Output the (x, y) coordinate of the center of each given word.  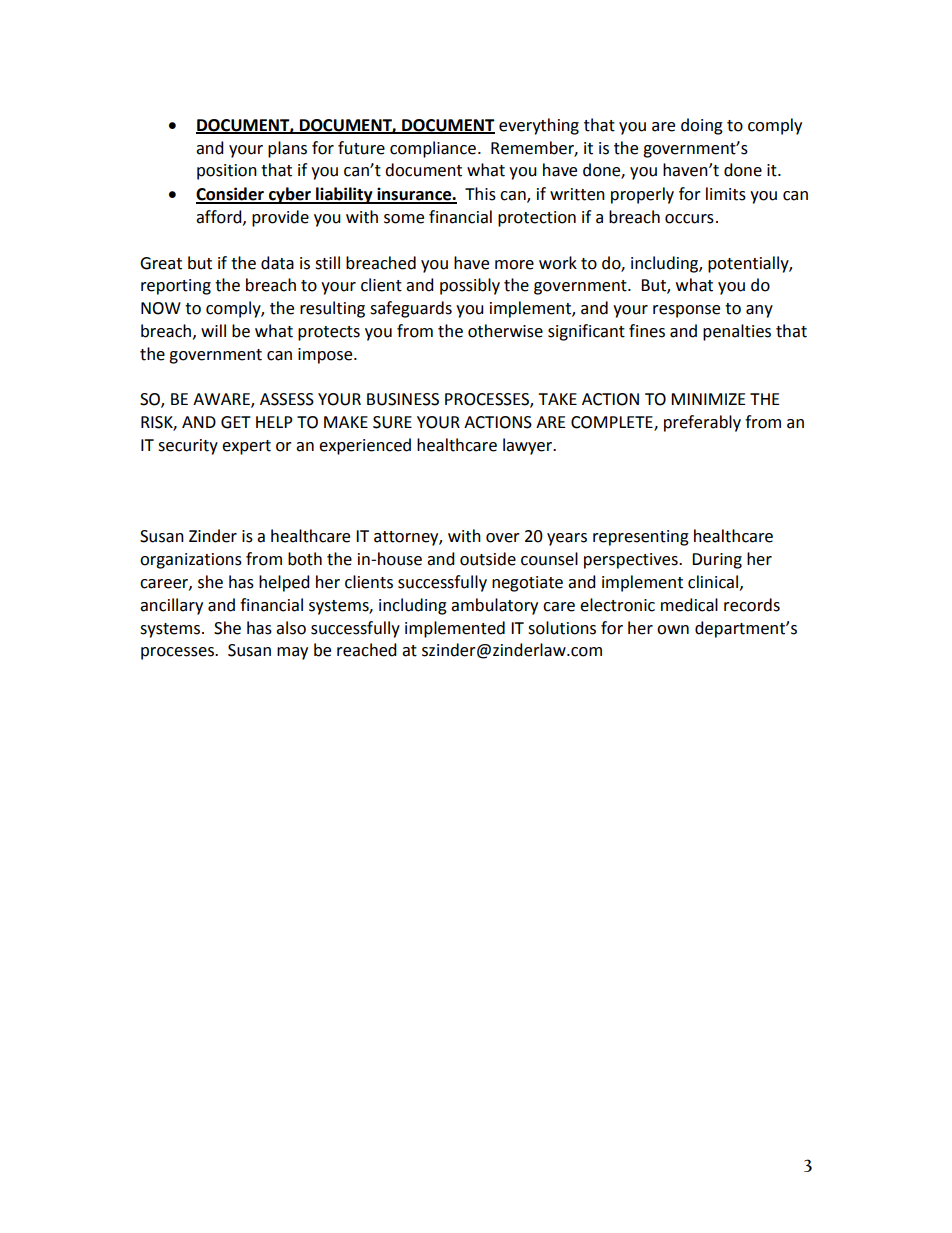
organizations (191, 561)
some (404, 219)
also (291, 628)
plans (287, 149)
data (277, 263)
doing (702, 126)
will (213, 330)
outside (488, 559)
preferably (702, 423)
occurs (689, 219)
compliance (433, 149)
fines (647, 331)
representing (641, 538)
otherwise (505, 331)
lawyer (529, 446)
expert (246, 447)
